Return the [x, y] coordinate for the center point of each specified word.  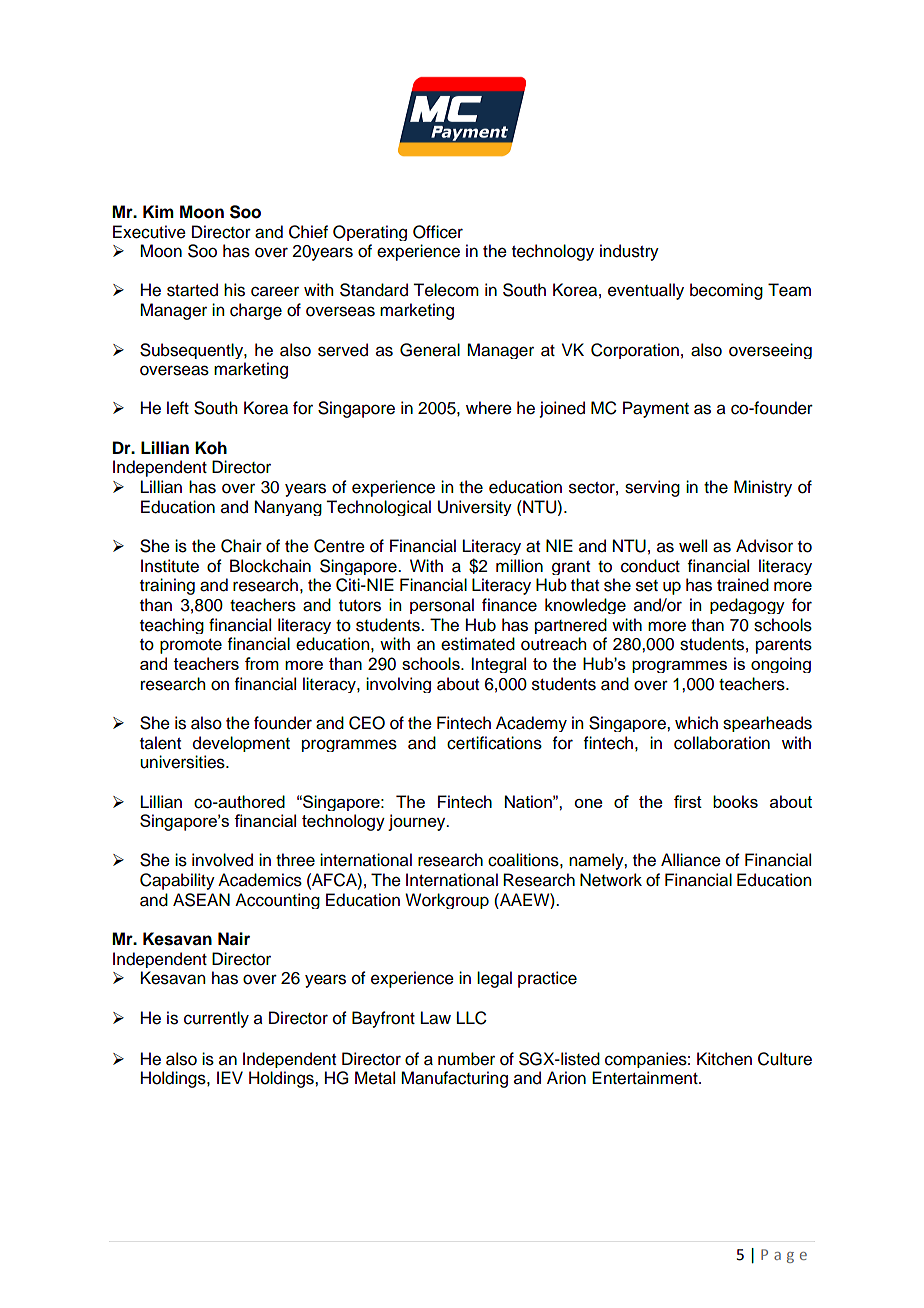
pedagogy [747, 606]
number [466, 1059]
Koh [211, 448]
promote [191, 646]
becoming [726, 291]
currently [216, 1019]
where [489, 408]
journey [418, 822]
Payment [656, 409]
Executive [149, 232]
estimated [478, 644]
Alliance [691, 860]
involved [222, 860]
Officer [438, 232]
